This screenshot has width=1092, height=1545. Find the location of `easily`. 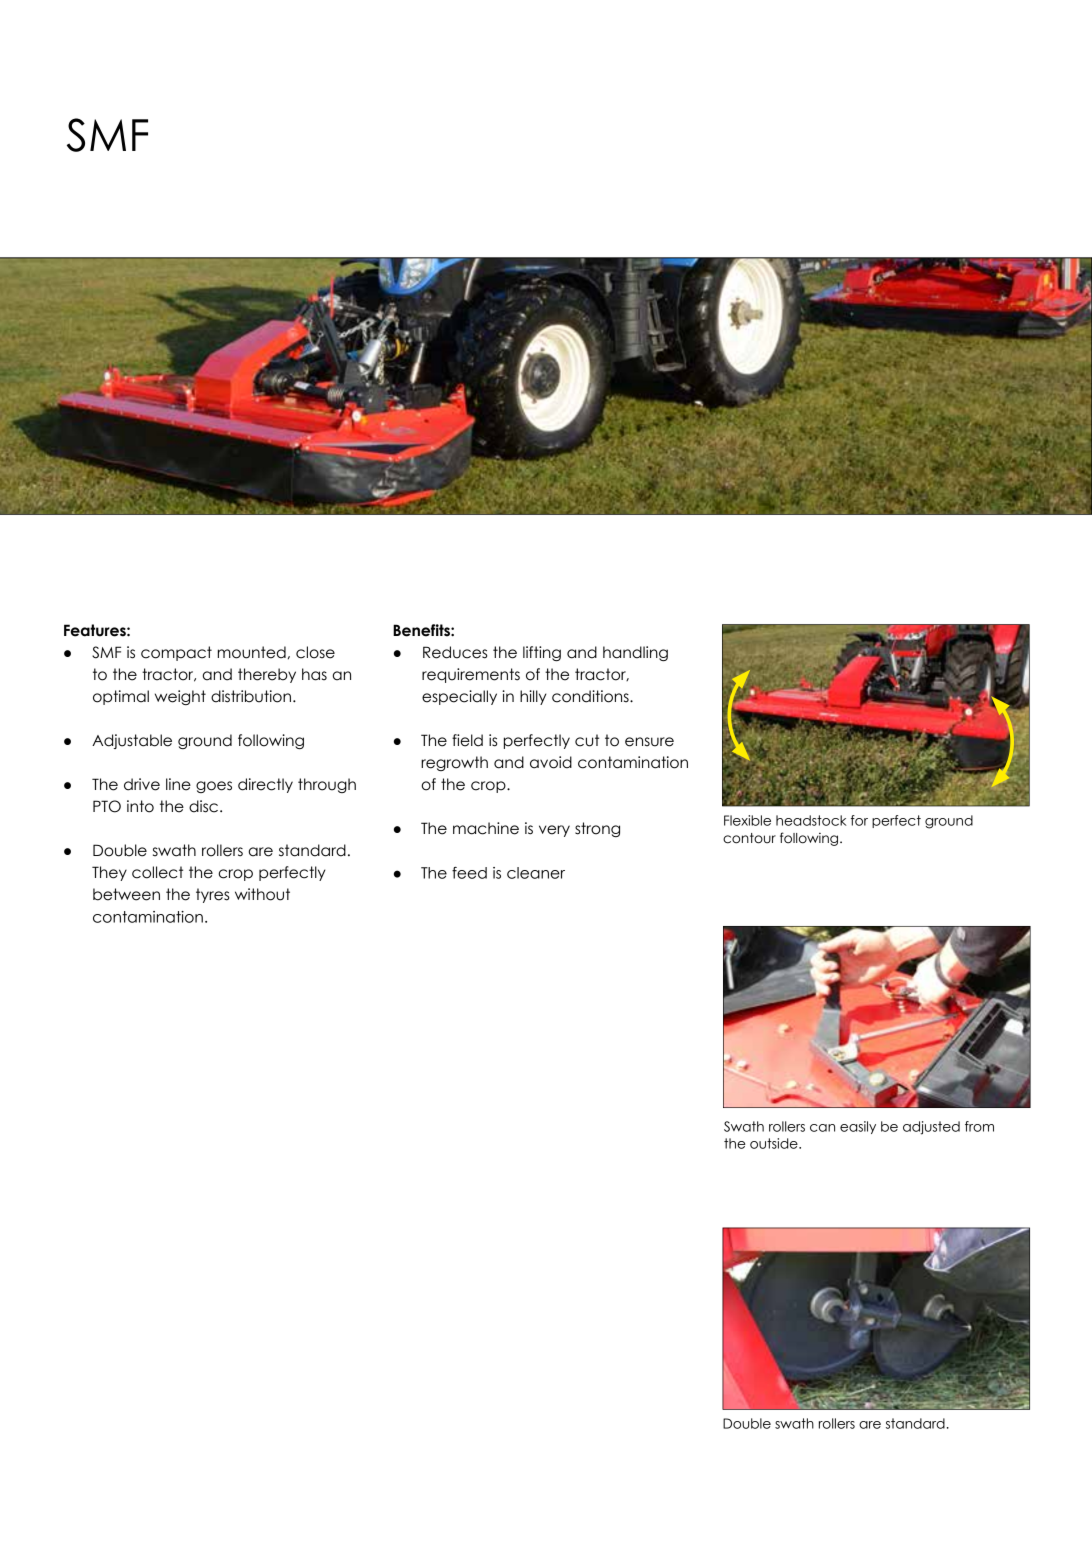

easily is located at coordinates (858, 1127).
